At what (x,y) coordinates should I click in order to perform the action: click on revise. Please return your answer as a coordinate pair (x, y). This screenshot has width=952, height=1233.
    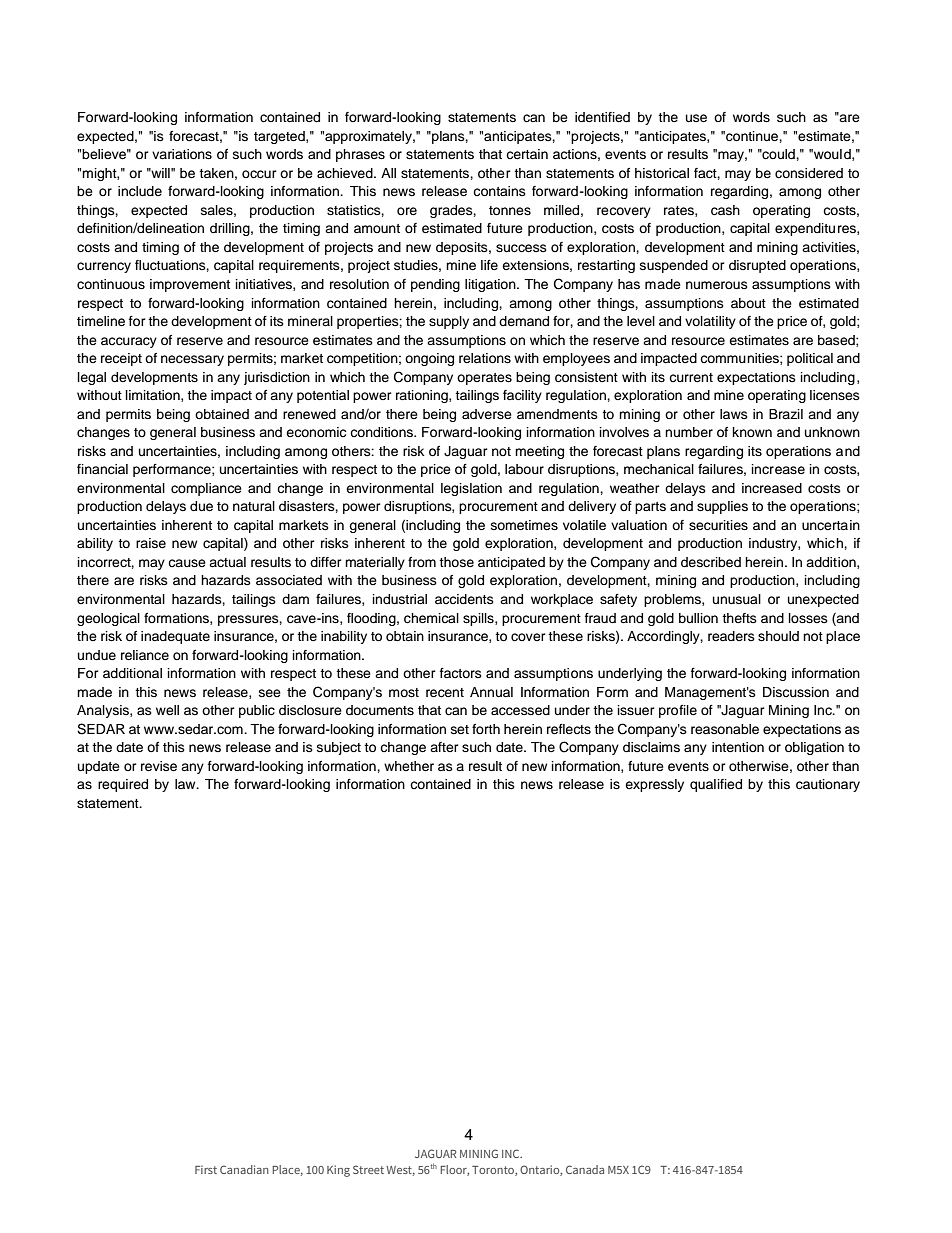
    Looking at the image, I should click on (159, 766).
